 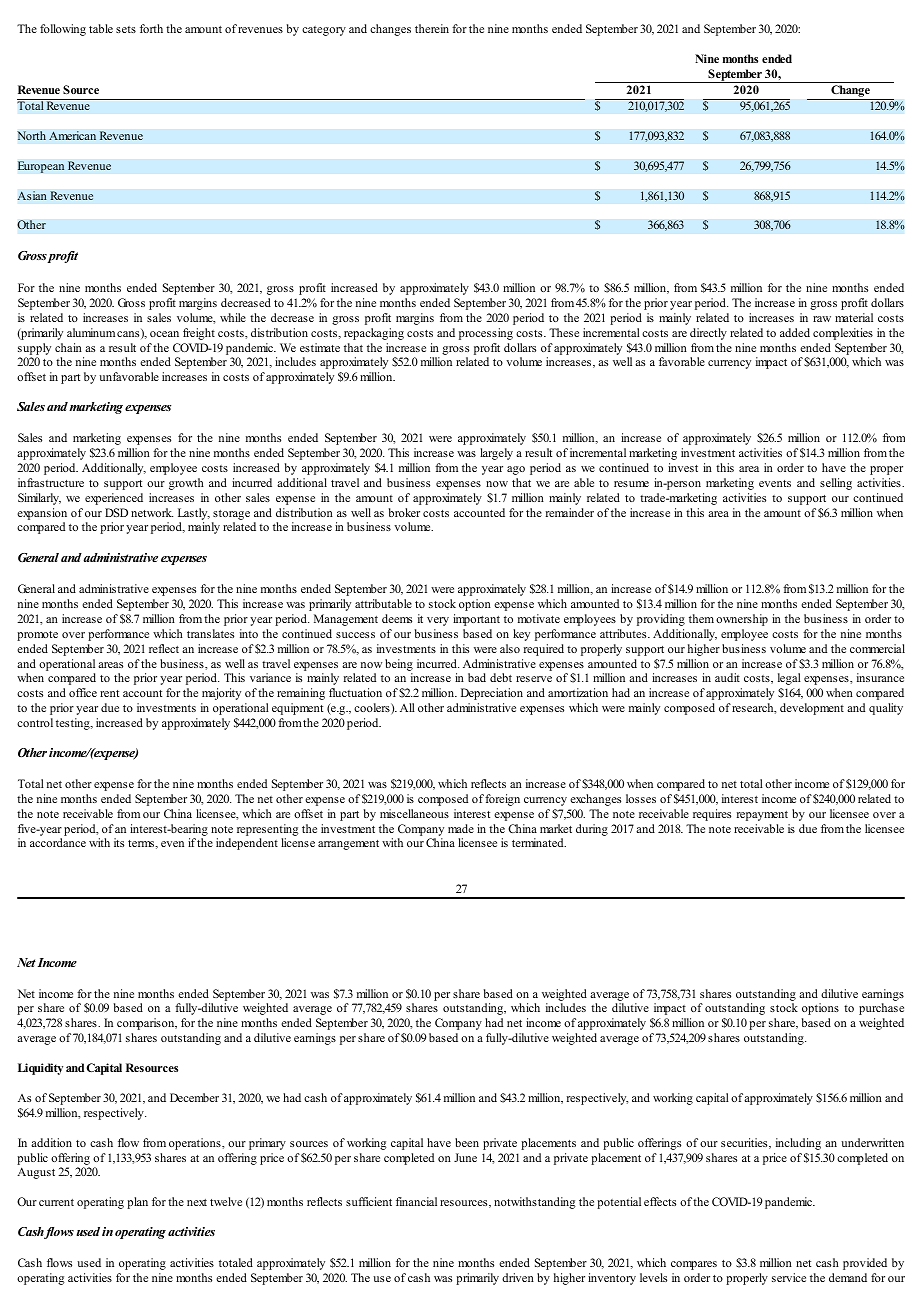 I want to click on sets, so click(x=126, y=29).
